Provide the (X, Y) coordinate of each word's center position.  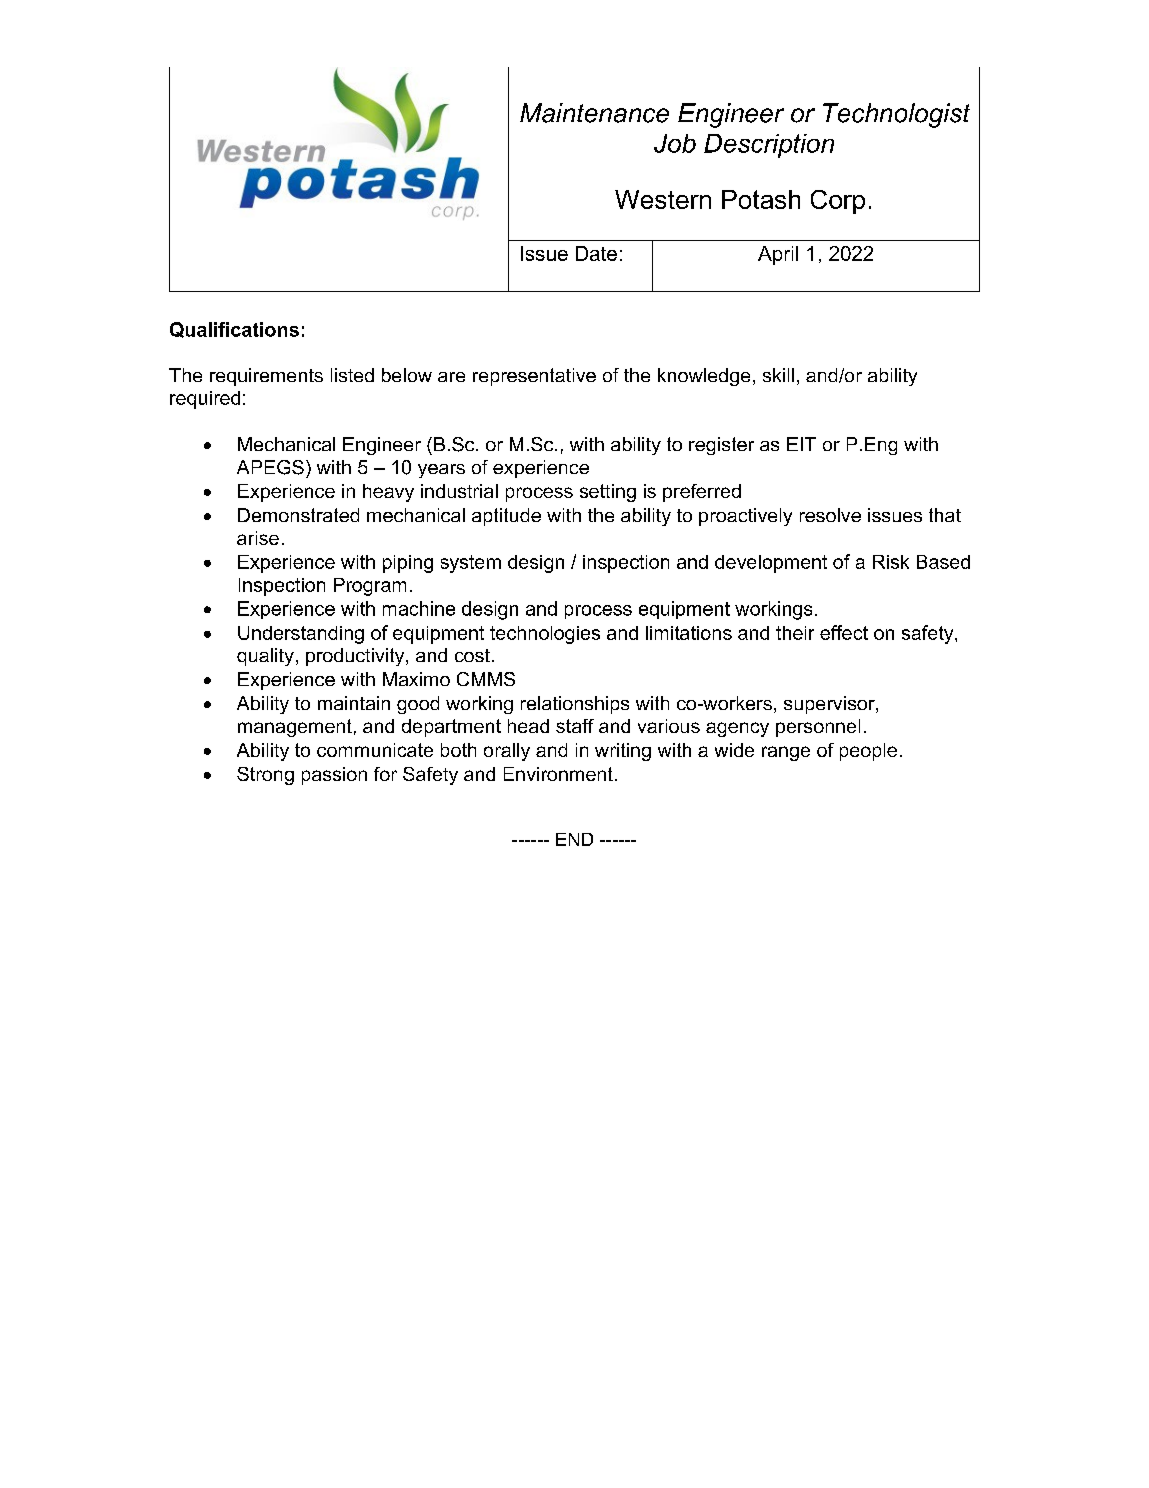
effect (844, 632)
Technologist (896, 115)
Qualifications (234, 330)
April (778, 255)
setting (608, 493)
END (574, 839)
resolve (830, 515)
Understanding (301, 635)
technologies (545, 635)
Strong (265, 776)
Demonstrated (298, 515)
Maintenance (594, 113)
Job (675, 143)
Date (596, 253)
